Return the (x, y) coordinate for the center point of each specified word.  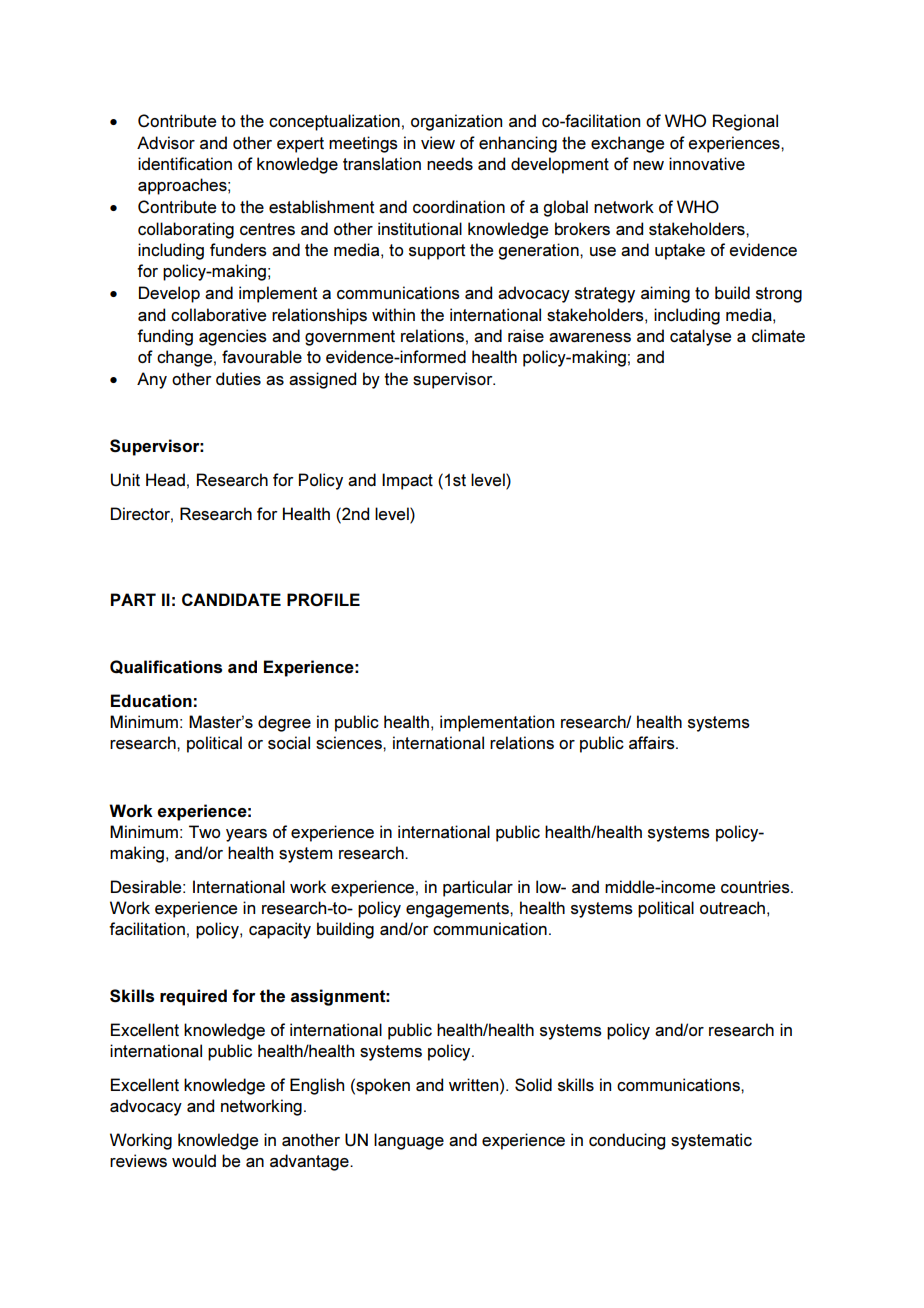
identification (185, 163)
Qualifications (166, 667)
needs (450, 163)
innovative (707, 163)
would (194, 1160)
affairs (653, 743)
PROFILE (323, 599)
